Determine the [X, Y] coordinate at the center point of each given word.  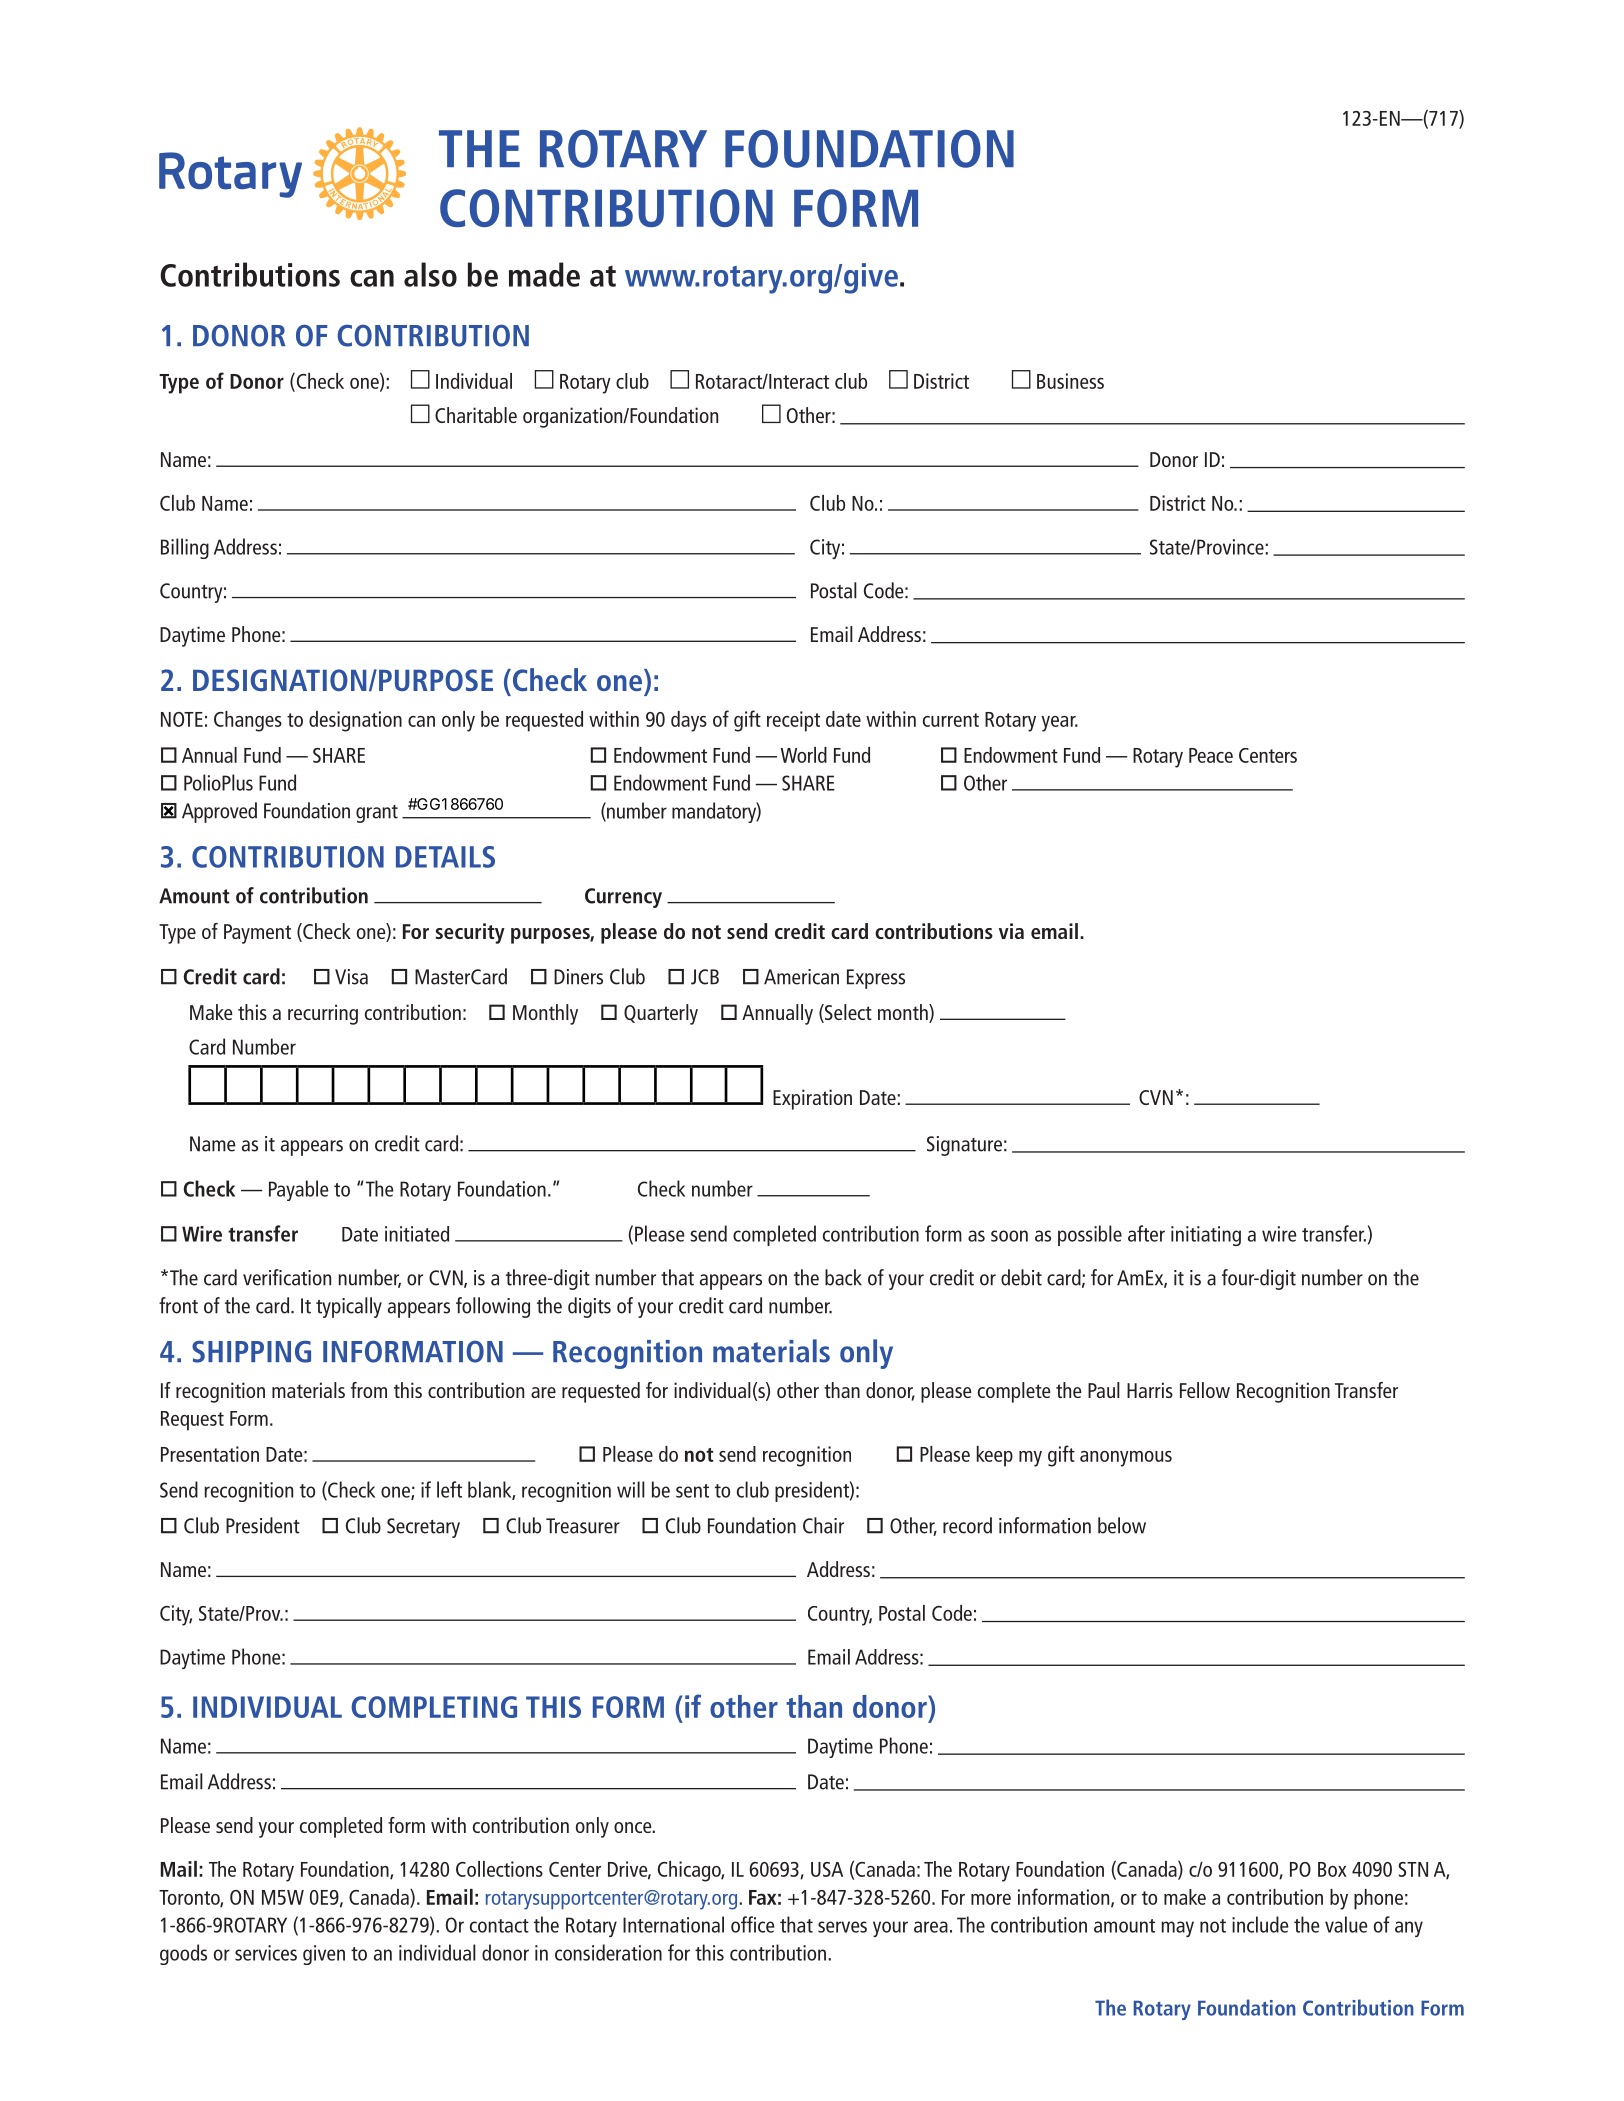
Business [1070, 381]
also [430, 274]
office [753, 1924]
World [804, 755]
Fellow [1205, 1390]
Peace [1211, 755]
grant [377, 814]
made [544, 274]
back [843, 1277]
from [369, 1390]
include [1260, 1924]
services [266, 1953]
